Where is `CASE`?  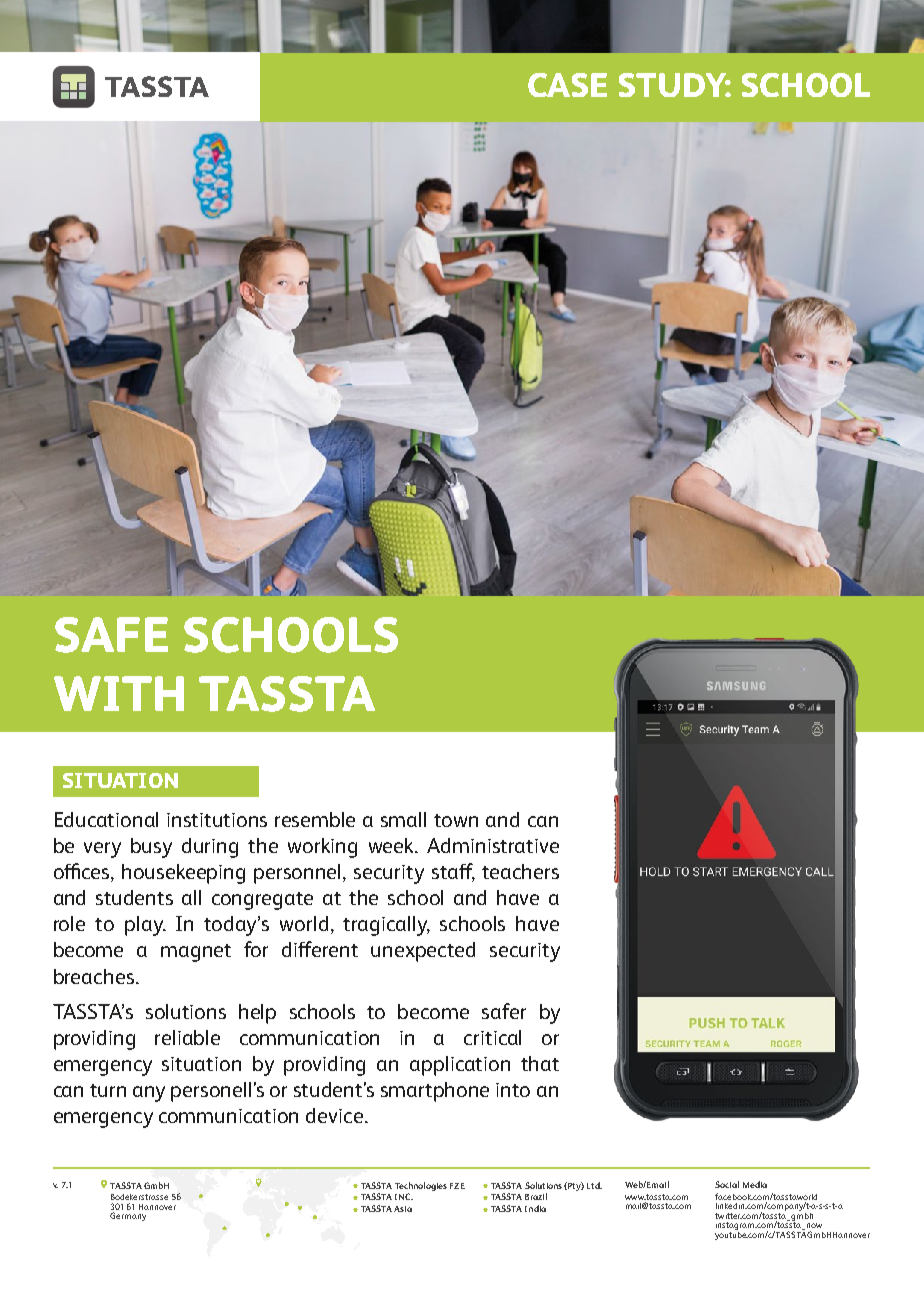 CASE is located at coordinates (567, 85).
